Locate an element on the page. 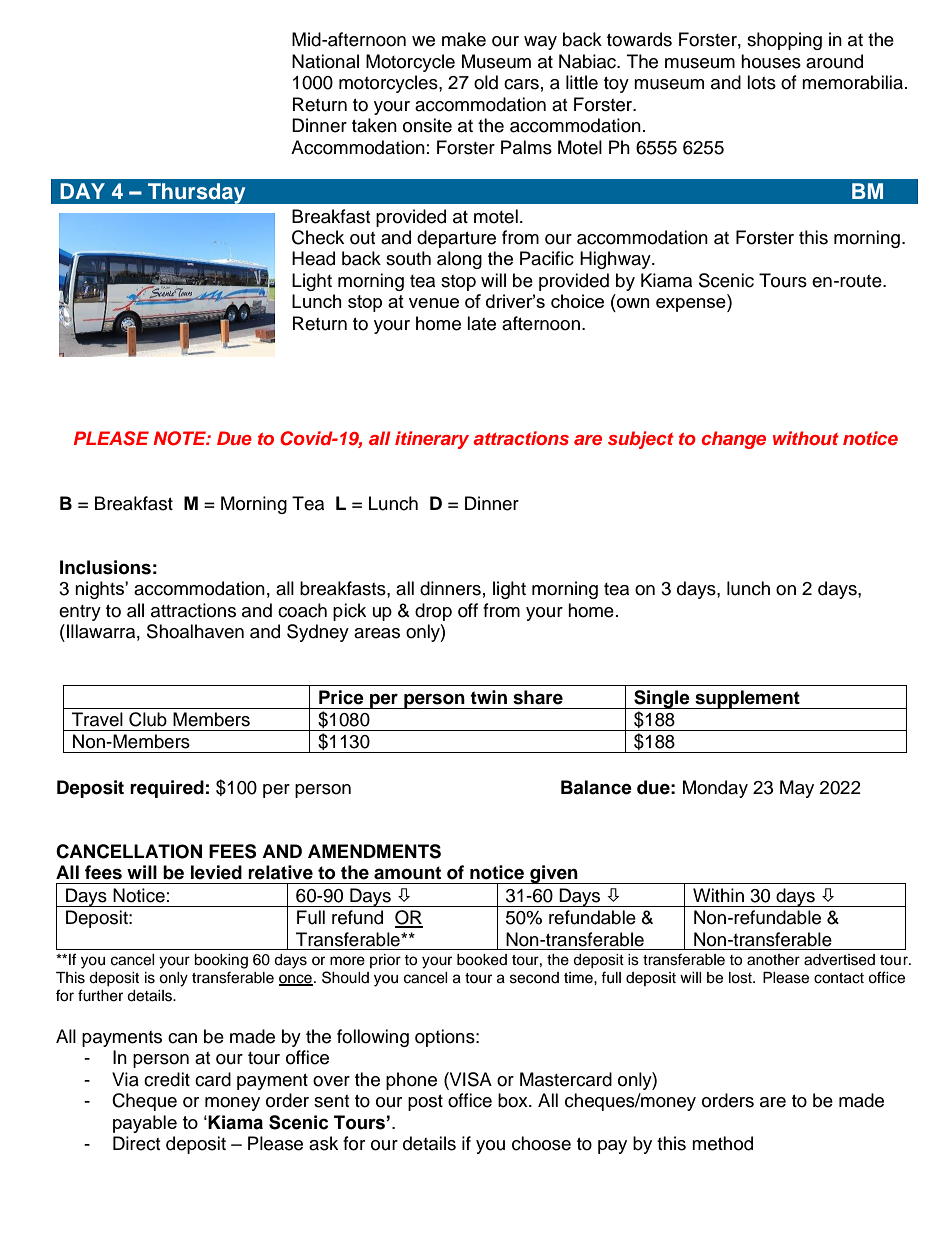 Image resolution: width=952 pixels, height=1233 pixels. drop is located at coordinates (433, 612).
